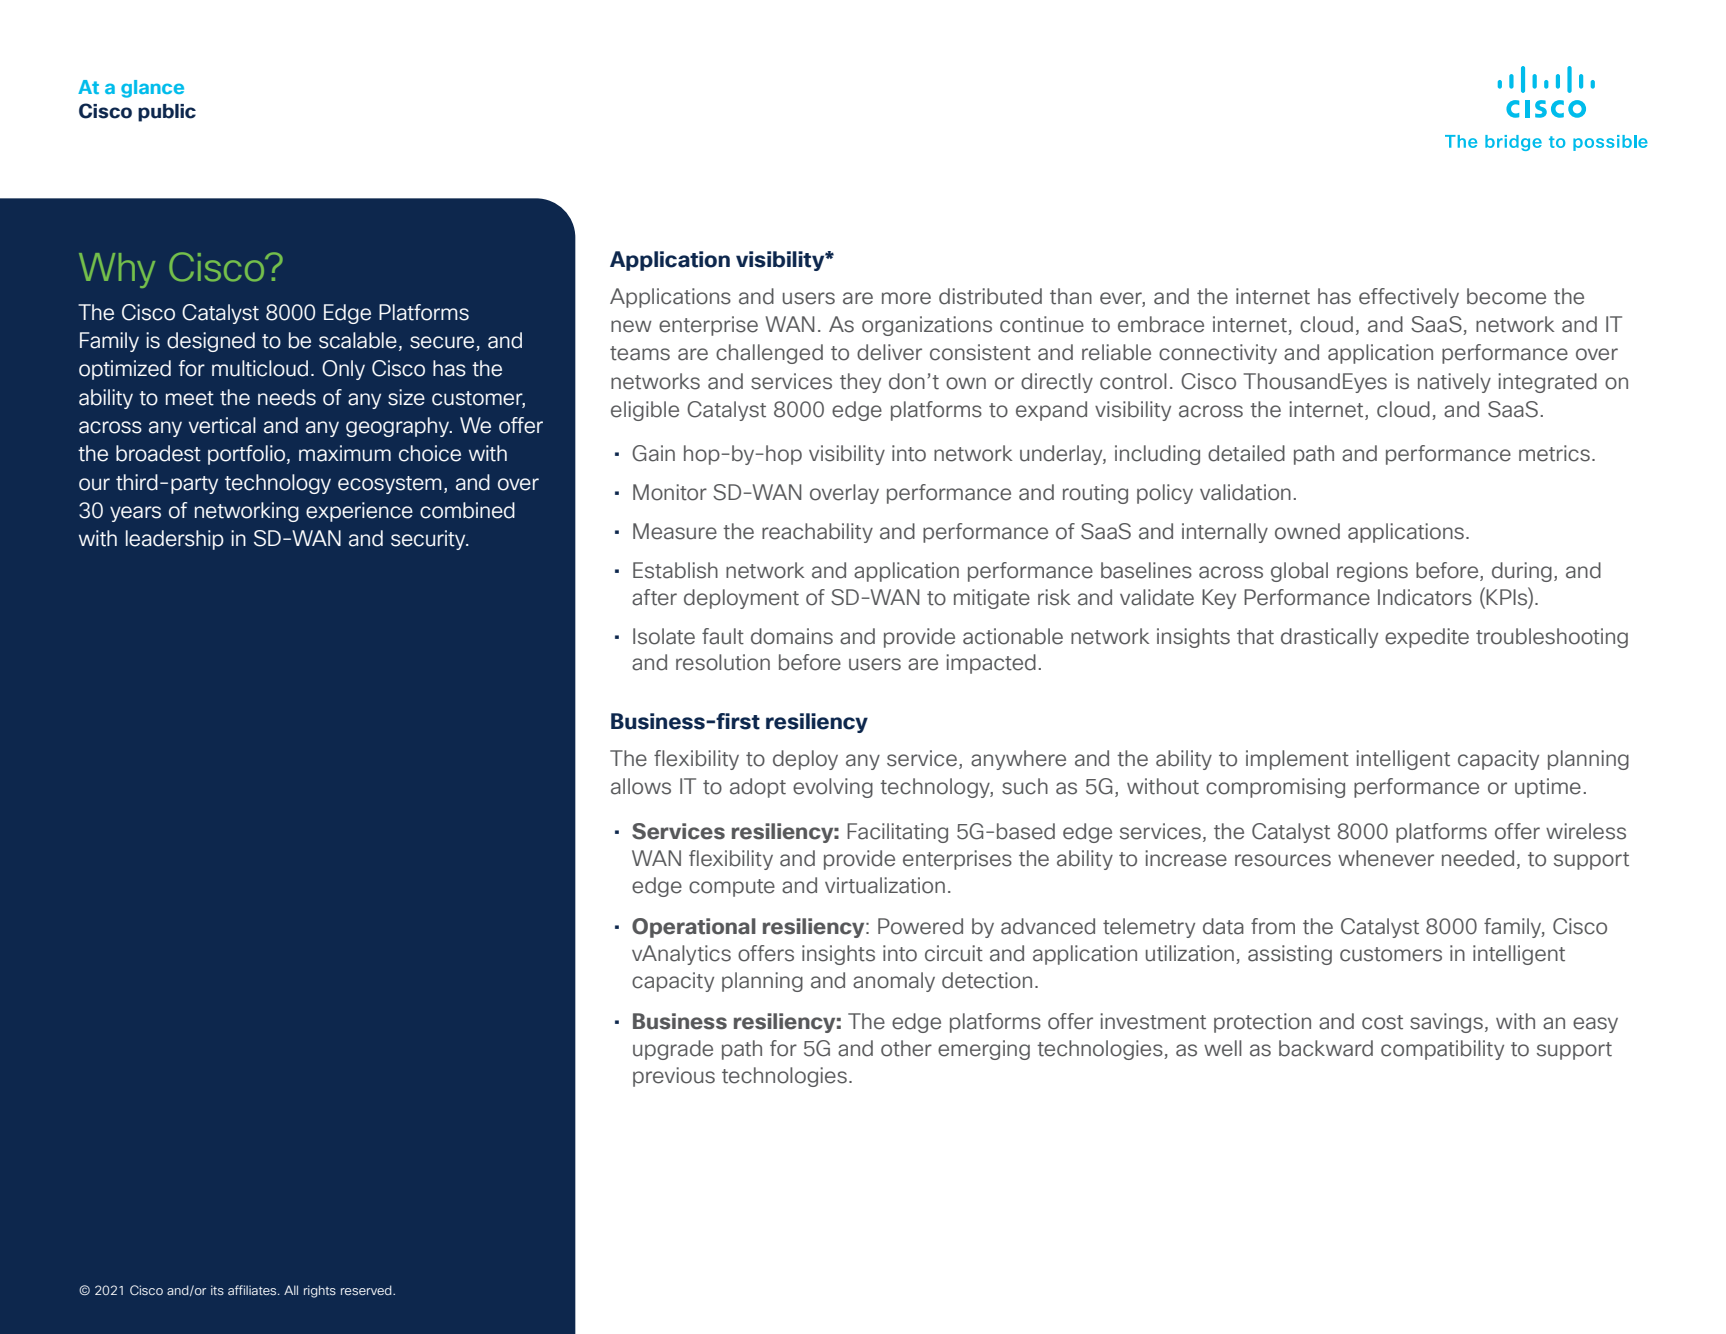 This screenshot has width=1726, height=1334. What do you see at coordinates (287, 397) in the screenshot?
I see `needs` at bounding box center [287, 397].
